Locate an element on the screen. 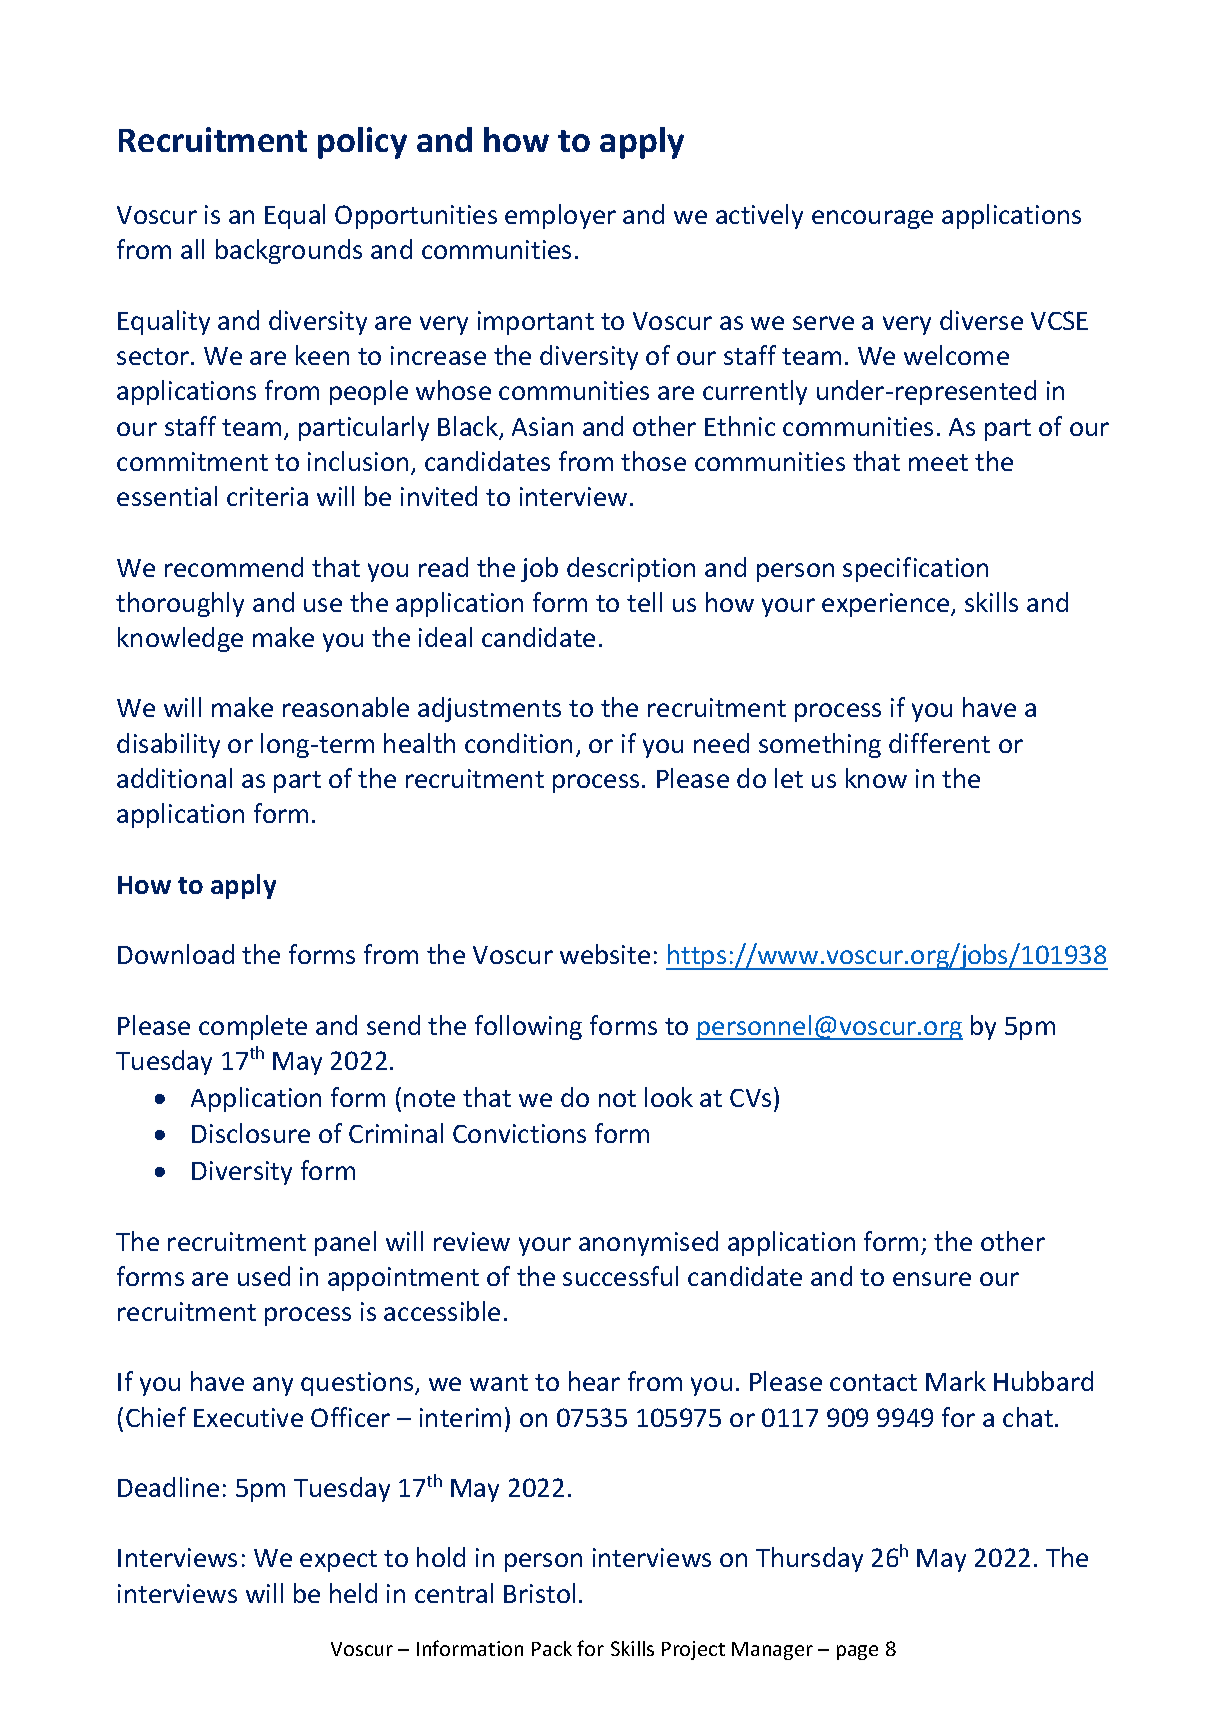 The width and height of the screenshot is (1227, 1735). Convictions is located at coordinates (519, 1133).
